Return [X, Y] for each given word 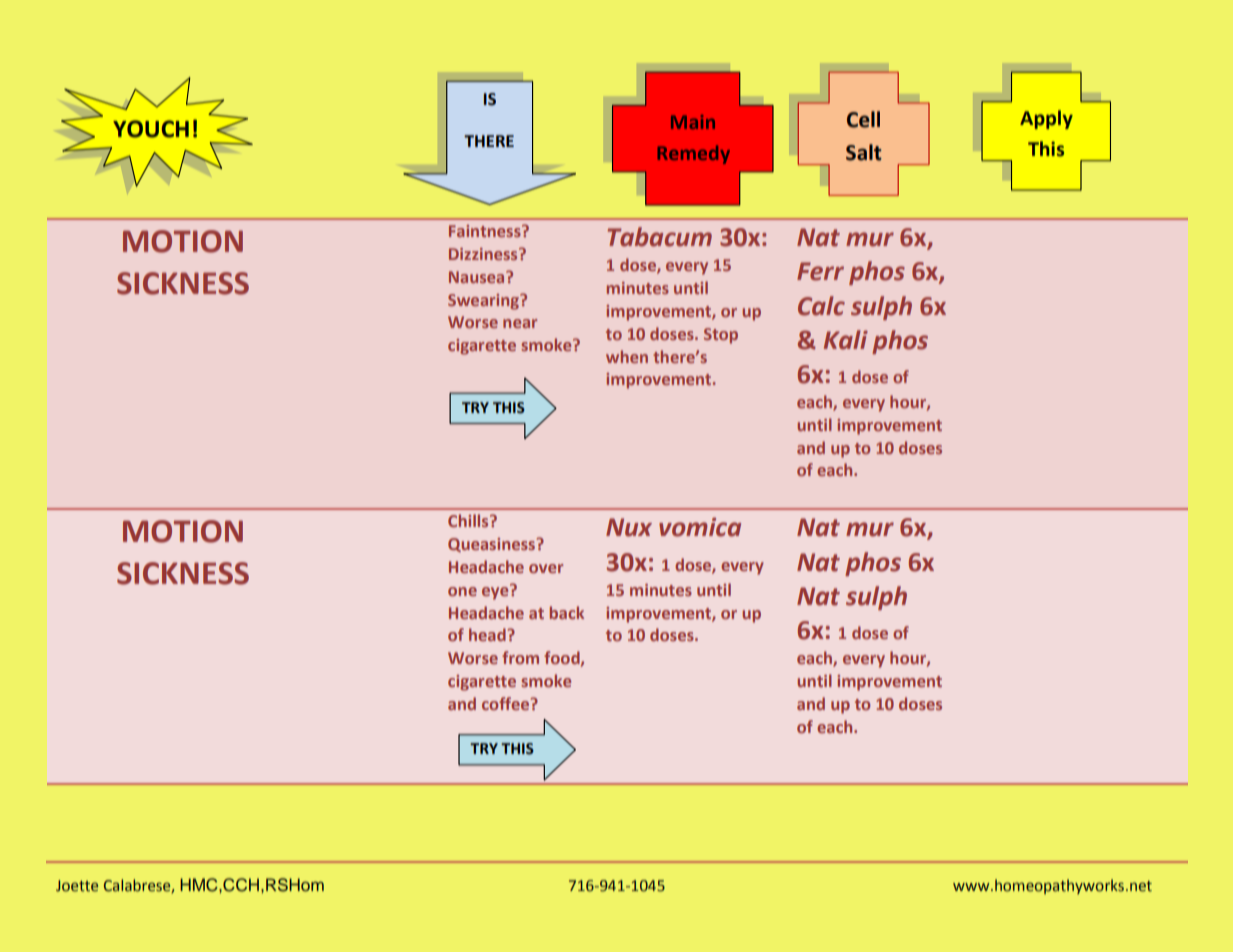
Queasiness [493, 545]
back [567, 612]
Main [693, 122]
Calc [821, 306]
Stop [721, 336]
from [520, 657]
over [546, 568]
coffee [507, 703]
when [627, 356]
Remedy [694, 154]
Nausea [478, 277]
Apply [1046, 119]
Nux [629, 527]
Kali [846, 340]
